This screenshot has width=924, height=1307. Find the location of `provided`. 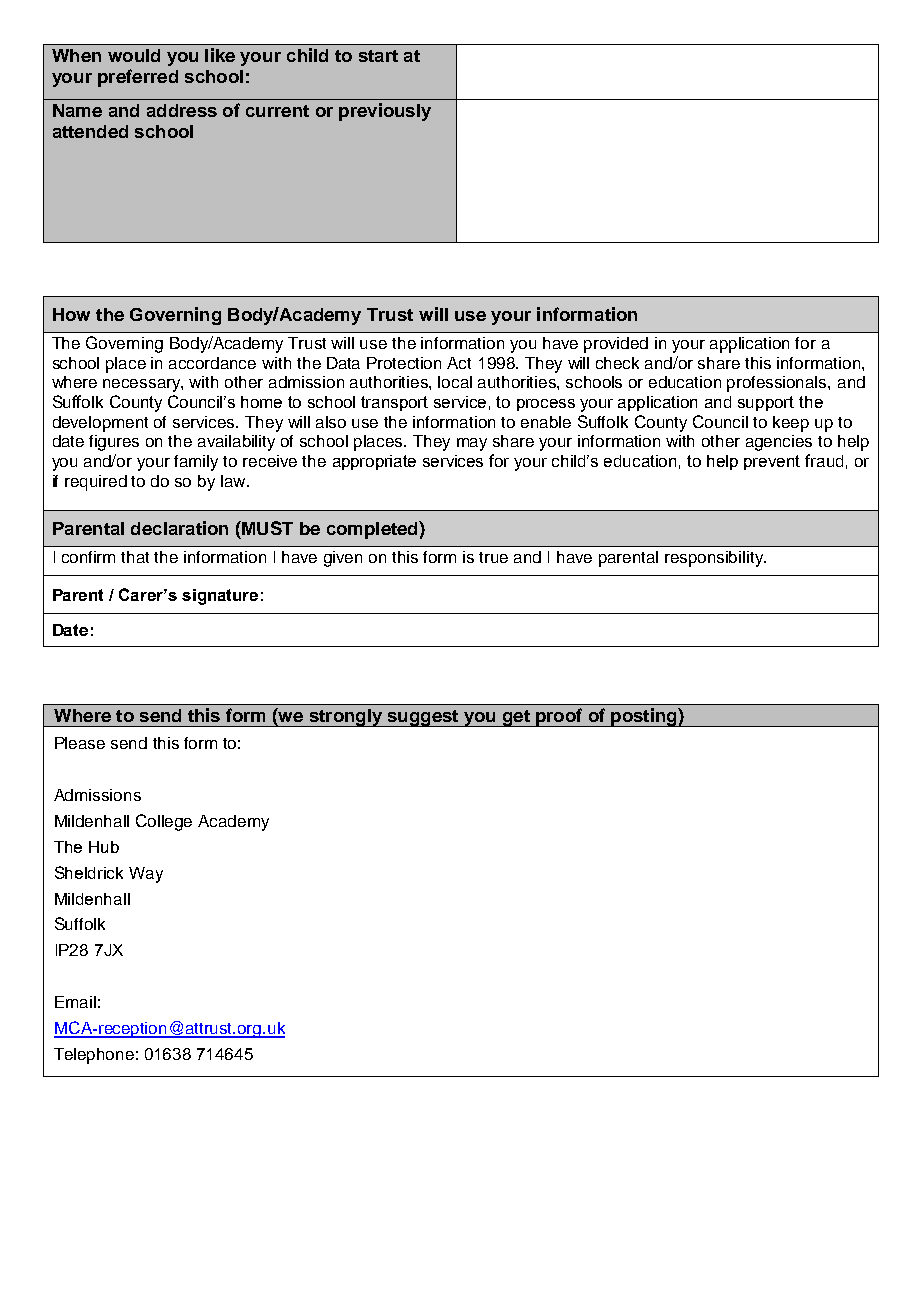

provided is located at coordinates (616, 345).
